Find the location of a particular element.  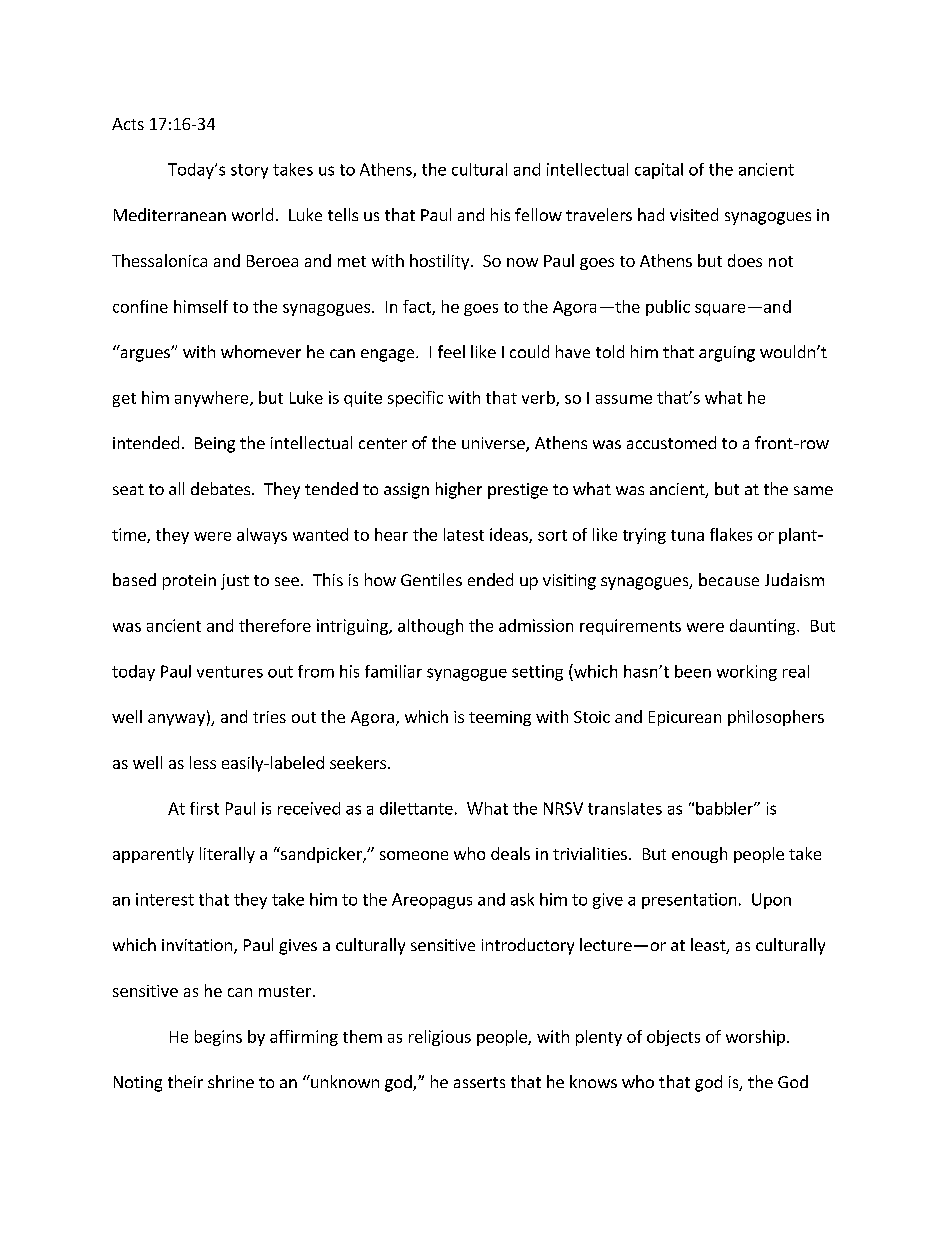

begins is located at coordinates (218, 1038).
